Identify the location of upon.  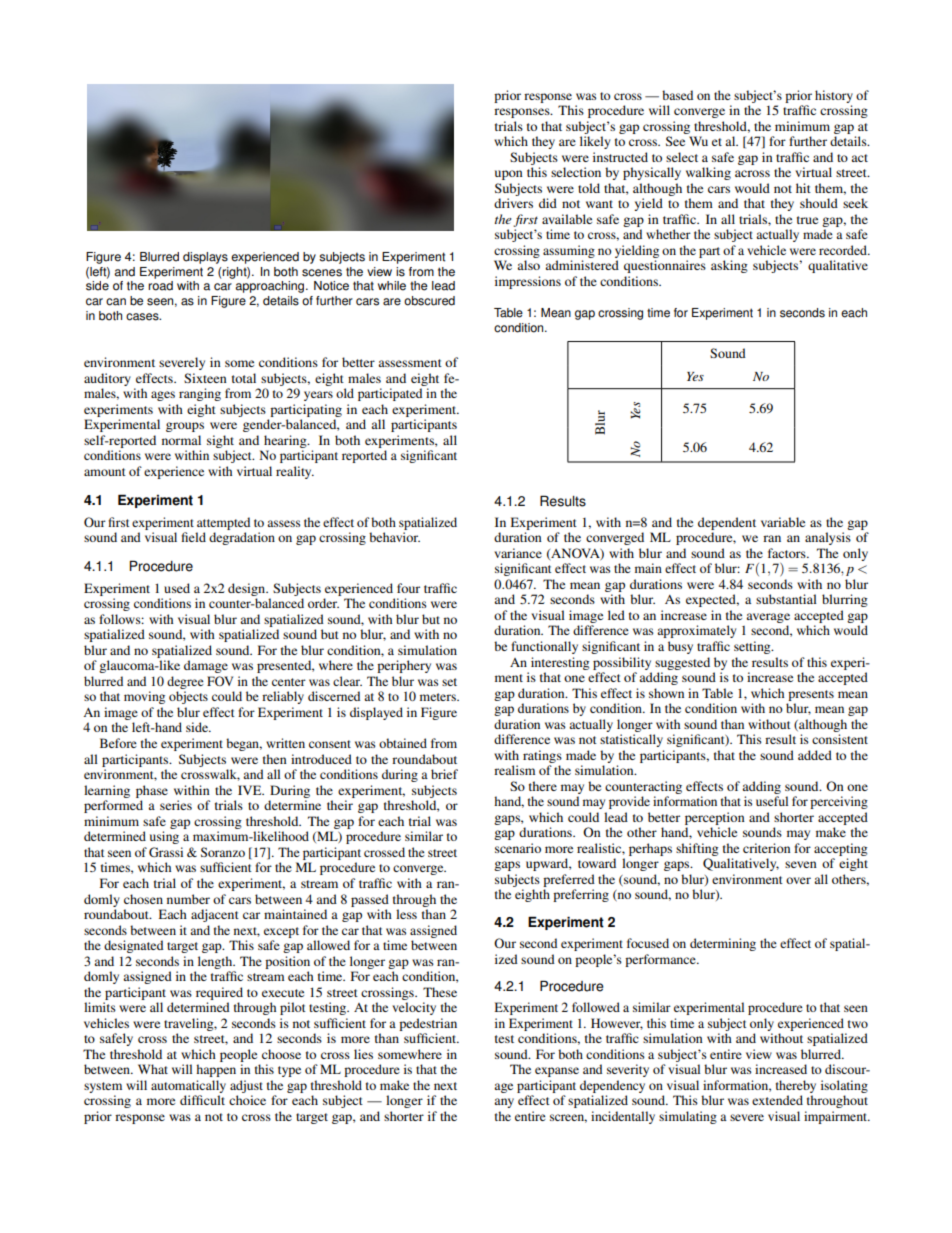
(509, 175).
